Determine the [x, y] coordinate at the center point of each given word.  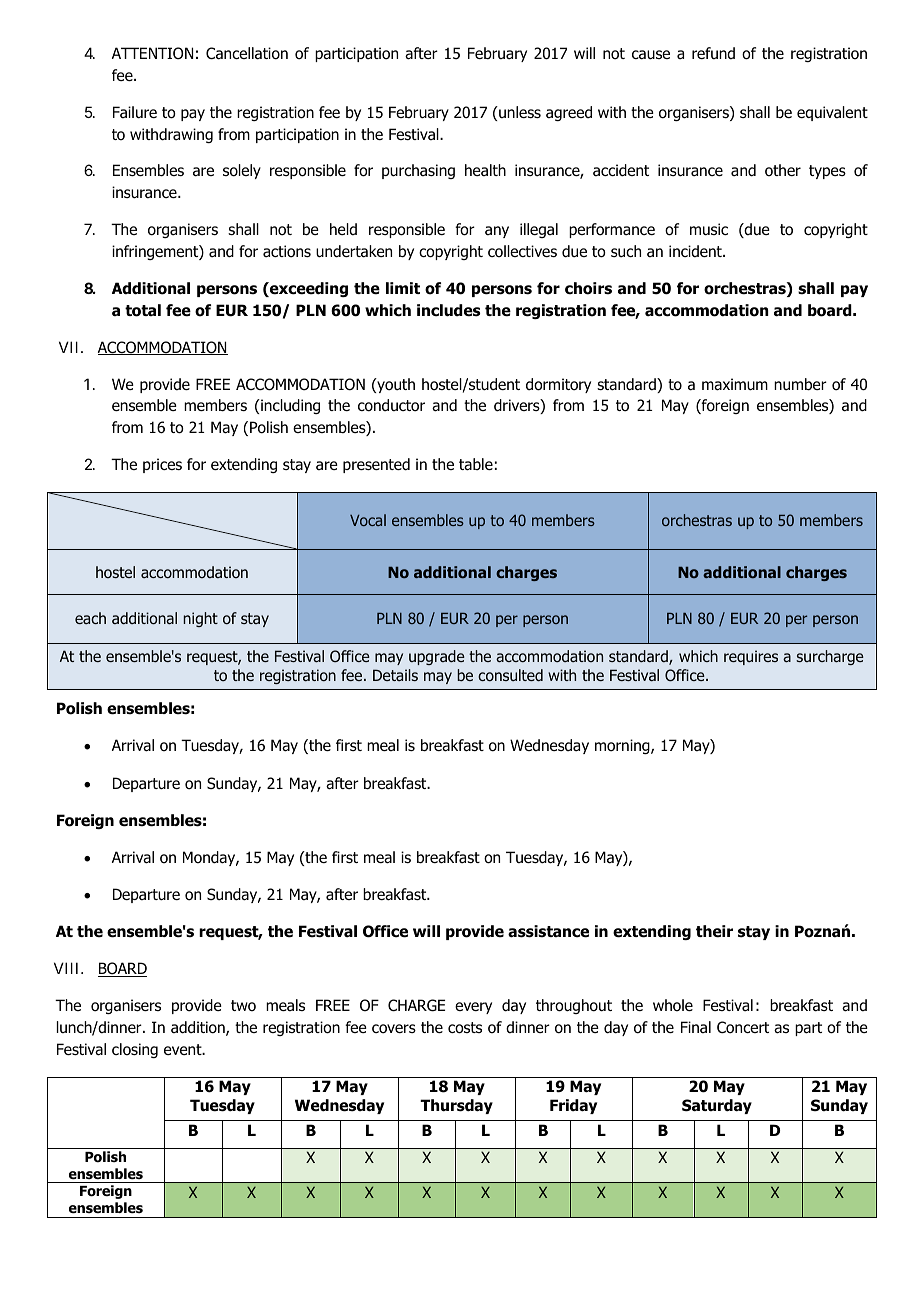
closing [135, 1050]
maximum [735, 384]
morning [623, 746]
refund [713, 53]
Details [395, 675]
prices [162, 465]
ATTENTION [152, 53]
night [200, 619]
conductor [391, 405]
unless [519, 112]
